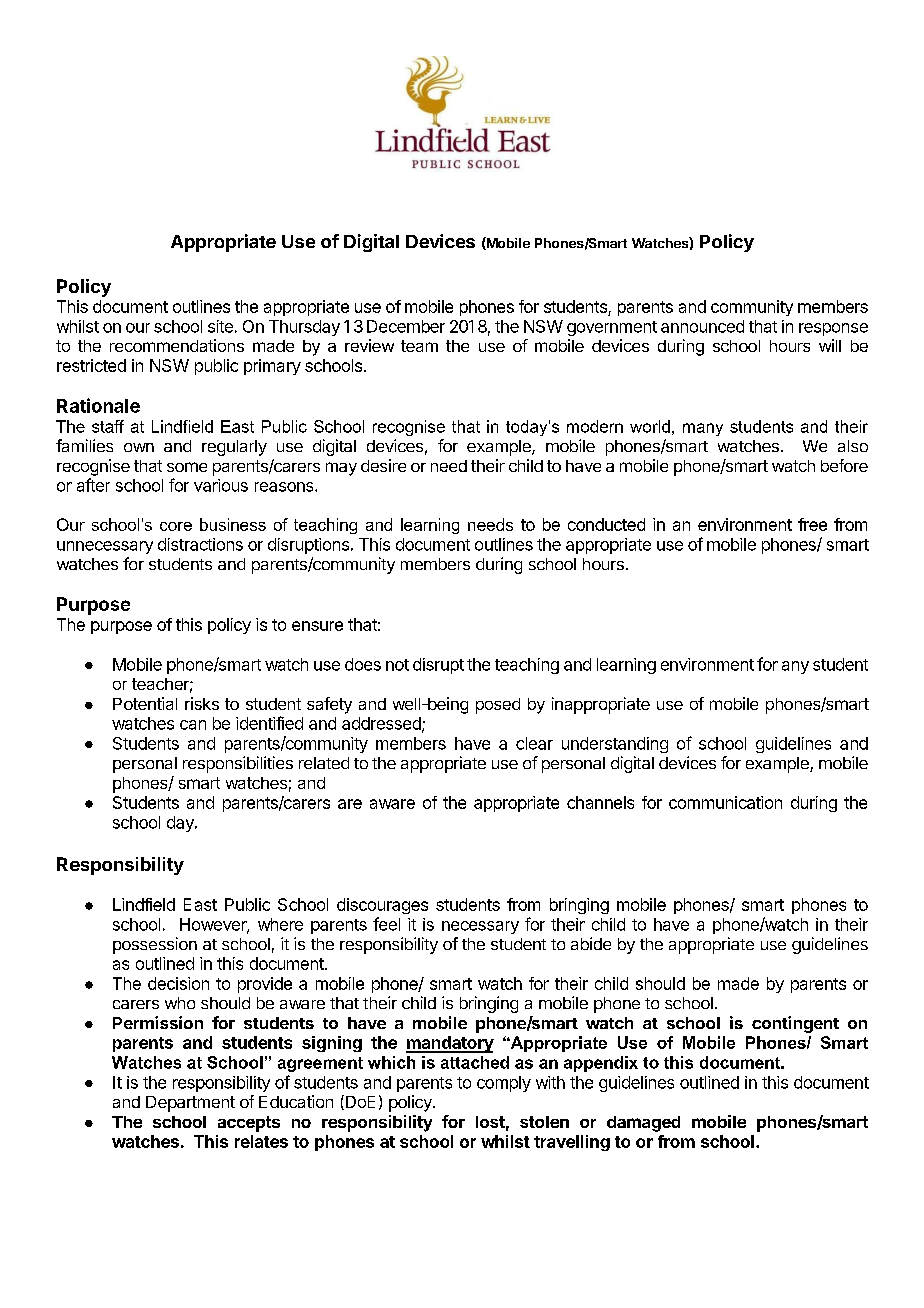 This screenshot has height=1308, width=924. I want to click on comply, so click(504, 1084).
